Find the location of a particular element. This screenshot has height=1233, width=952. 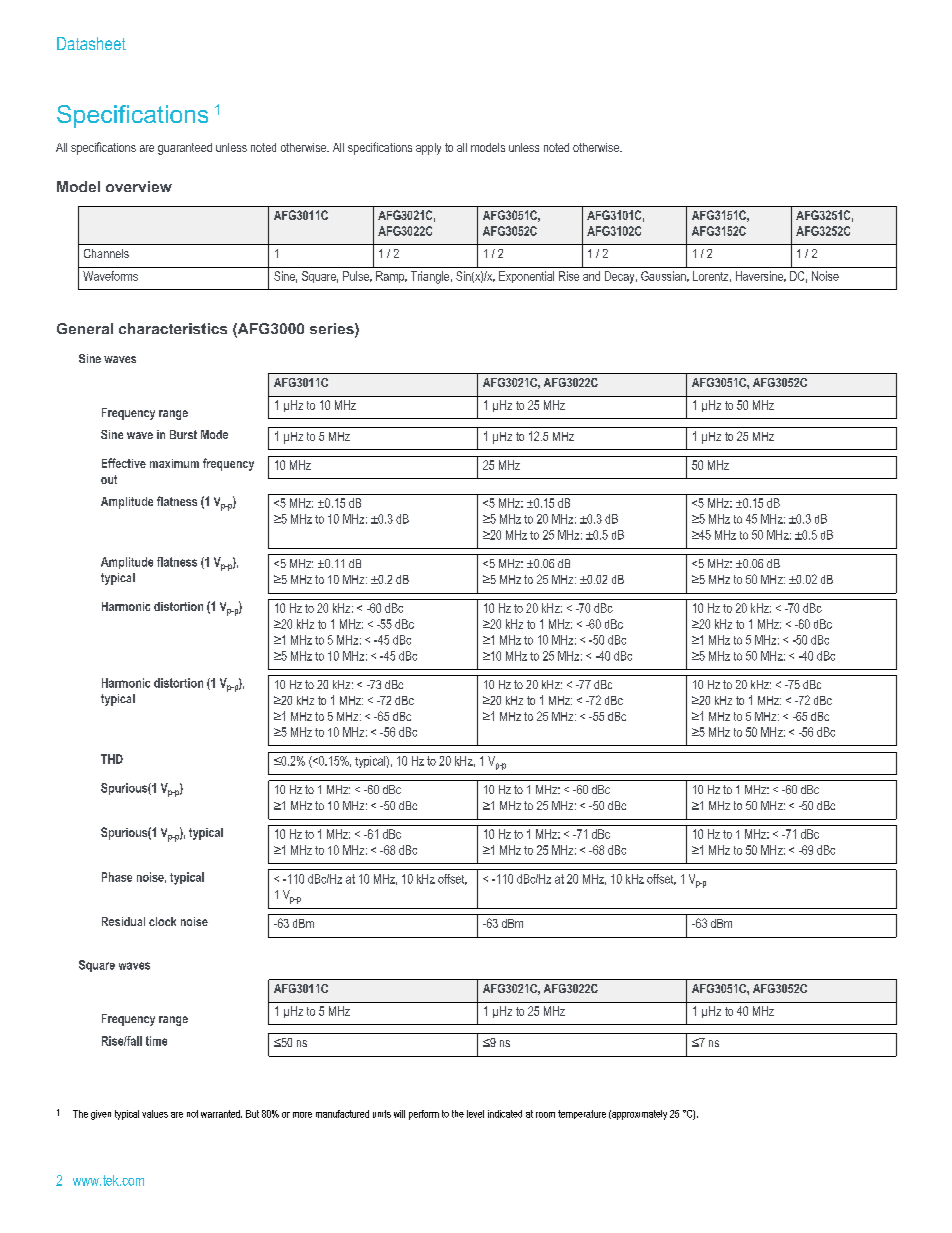

values is located at coordinates (155, 1114).
